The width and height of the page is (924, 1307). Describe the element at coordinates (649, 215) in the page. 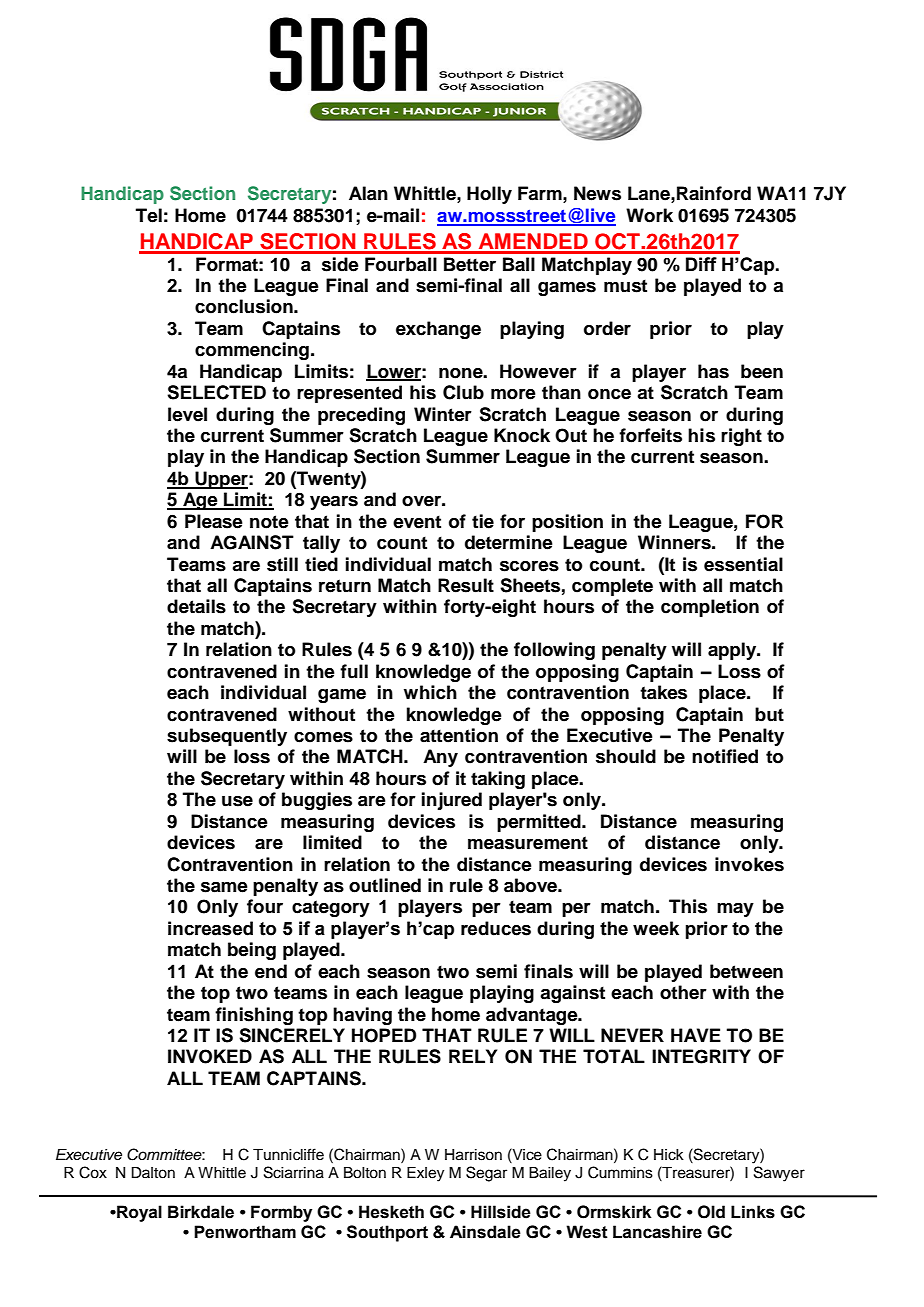

I see `Work` at that location.
